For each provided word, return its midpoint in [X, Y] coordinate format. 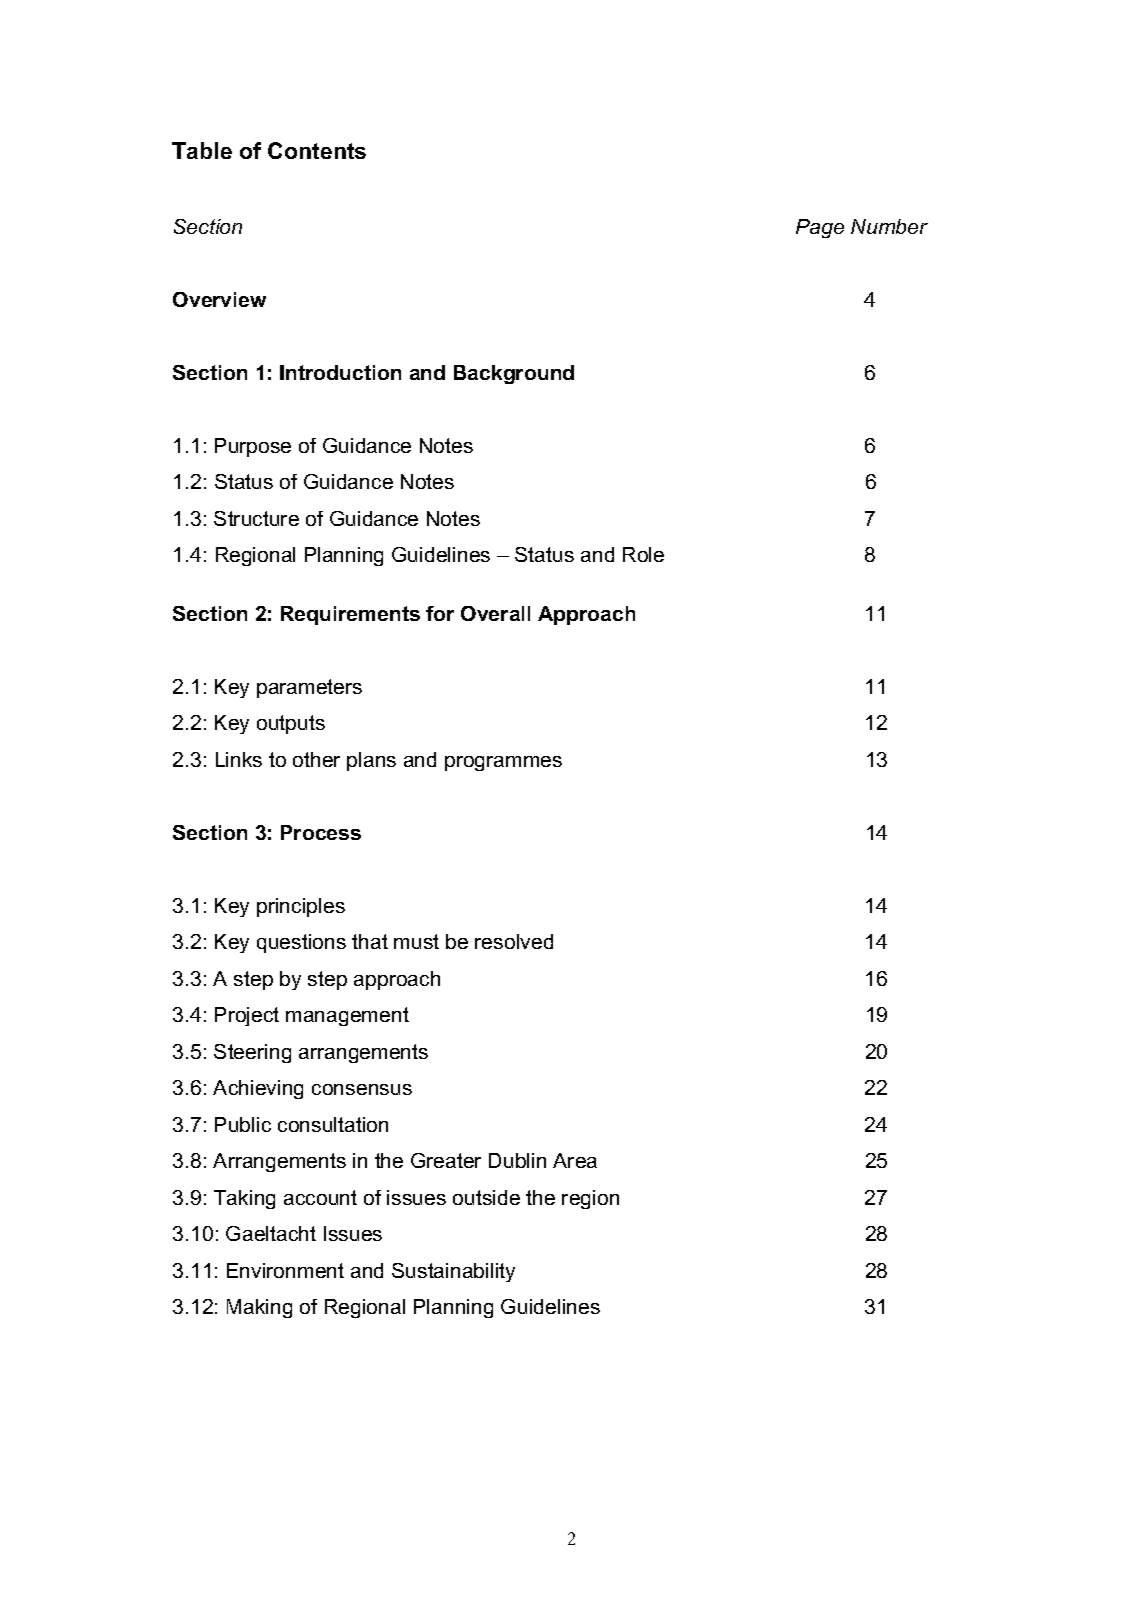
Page [820, 228]
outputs [291, 724]
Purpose [253, 447]
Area [575, 1160]
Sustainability [453, 1272]
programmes [503, 763]
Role [643, 554]
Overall [495, 613]
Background [514, 374]
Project [247, 1016]
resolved [514, 941]
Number [889, 226]
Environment [285, 1270]
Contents [317, 150]
